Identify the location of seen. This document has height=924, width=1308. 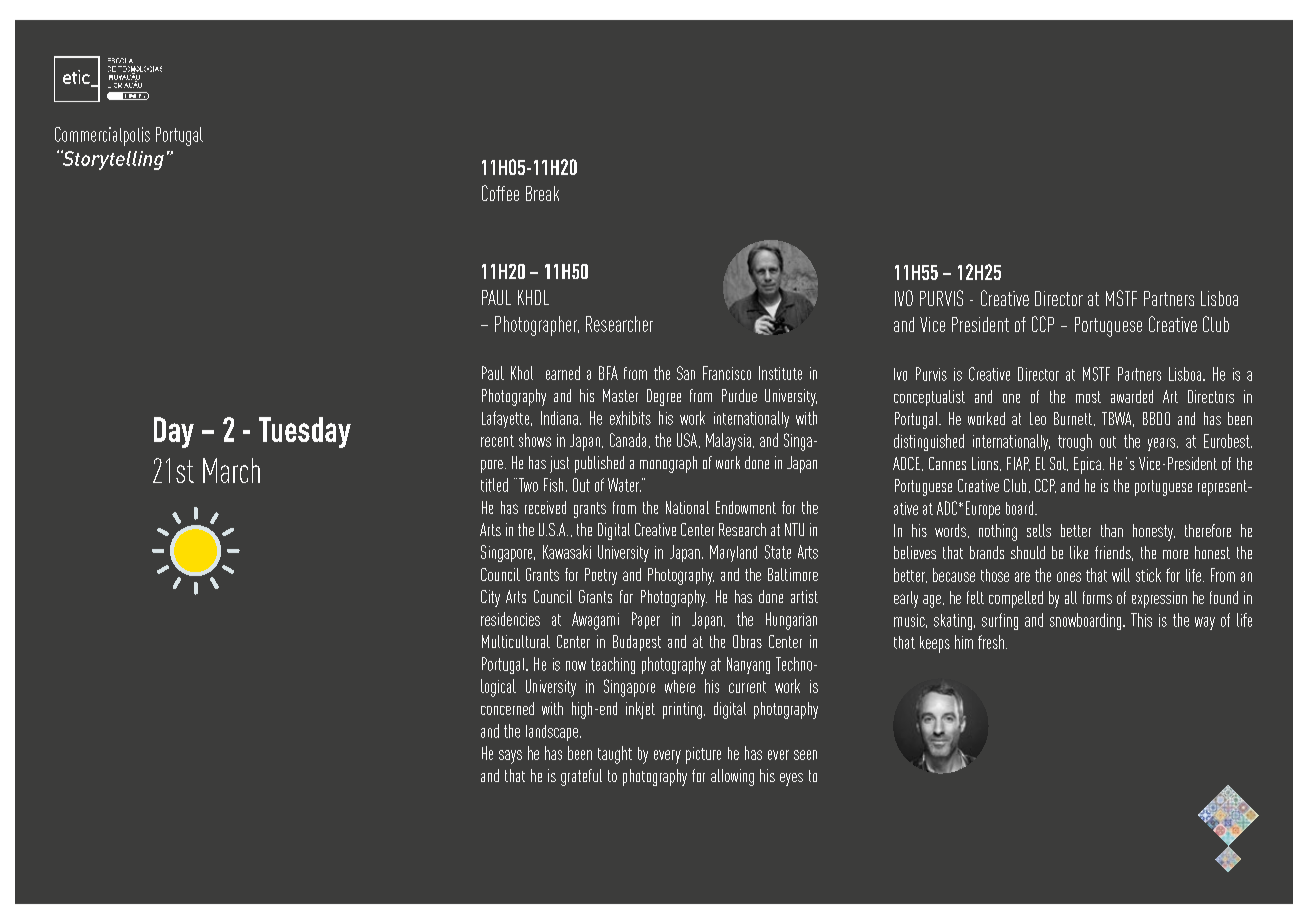
(805, 755).
